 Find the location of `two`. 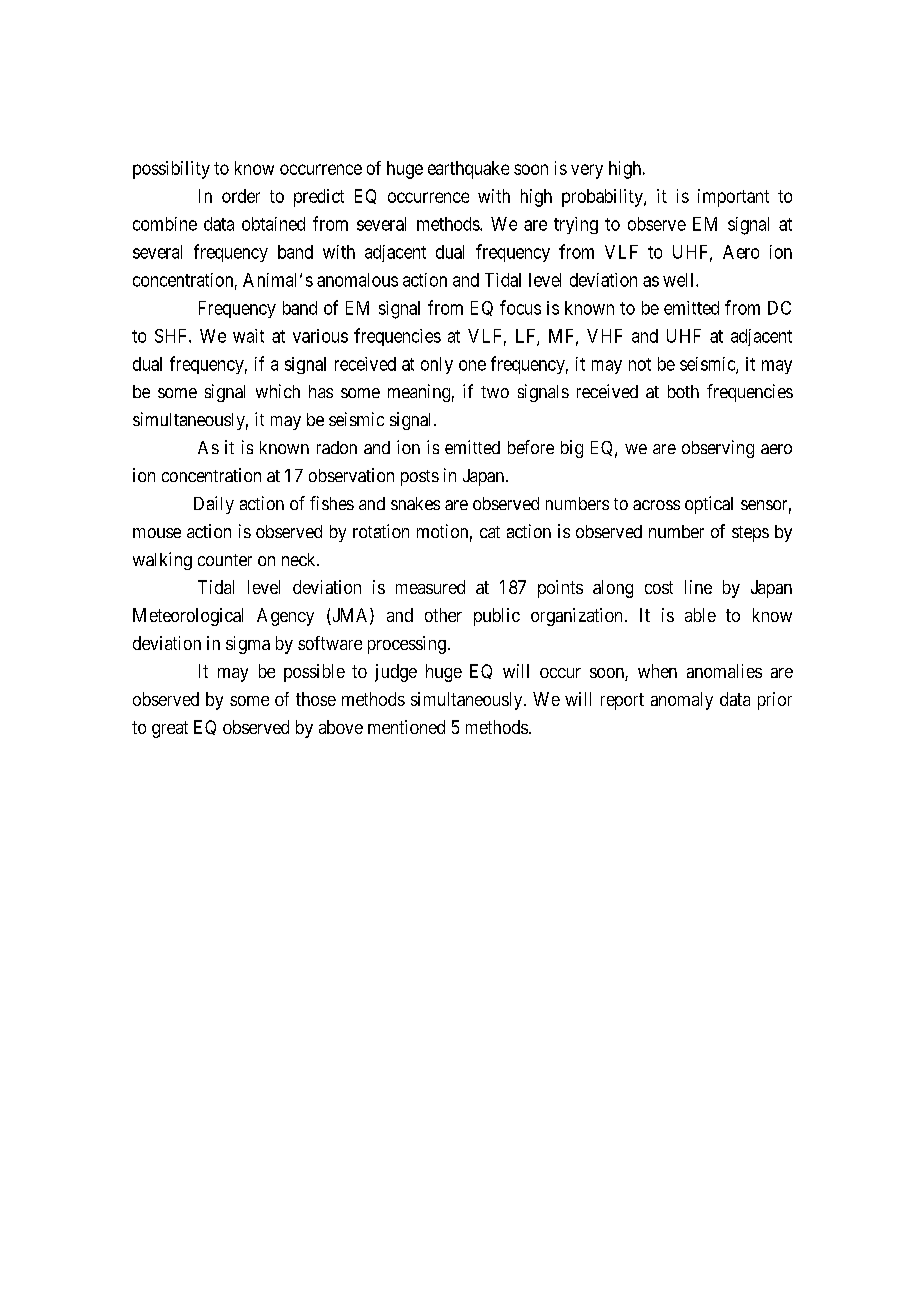

two is located at coordinates (495, 392).
